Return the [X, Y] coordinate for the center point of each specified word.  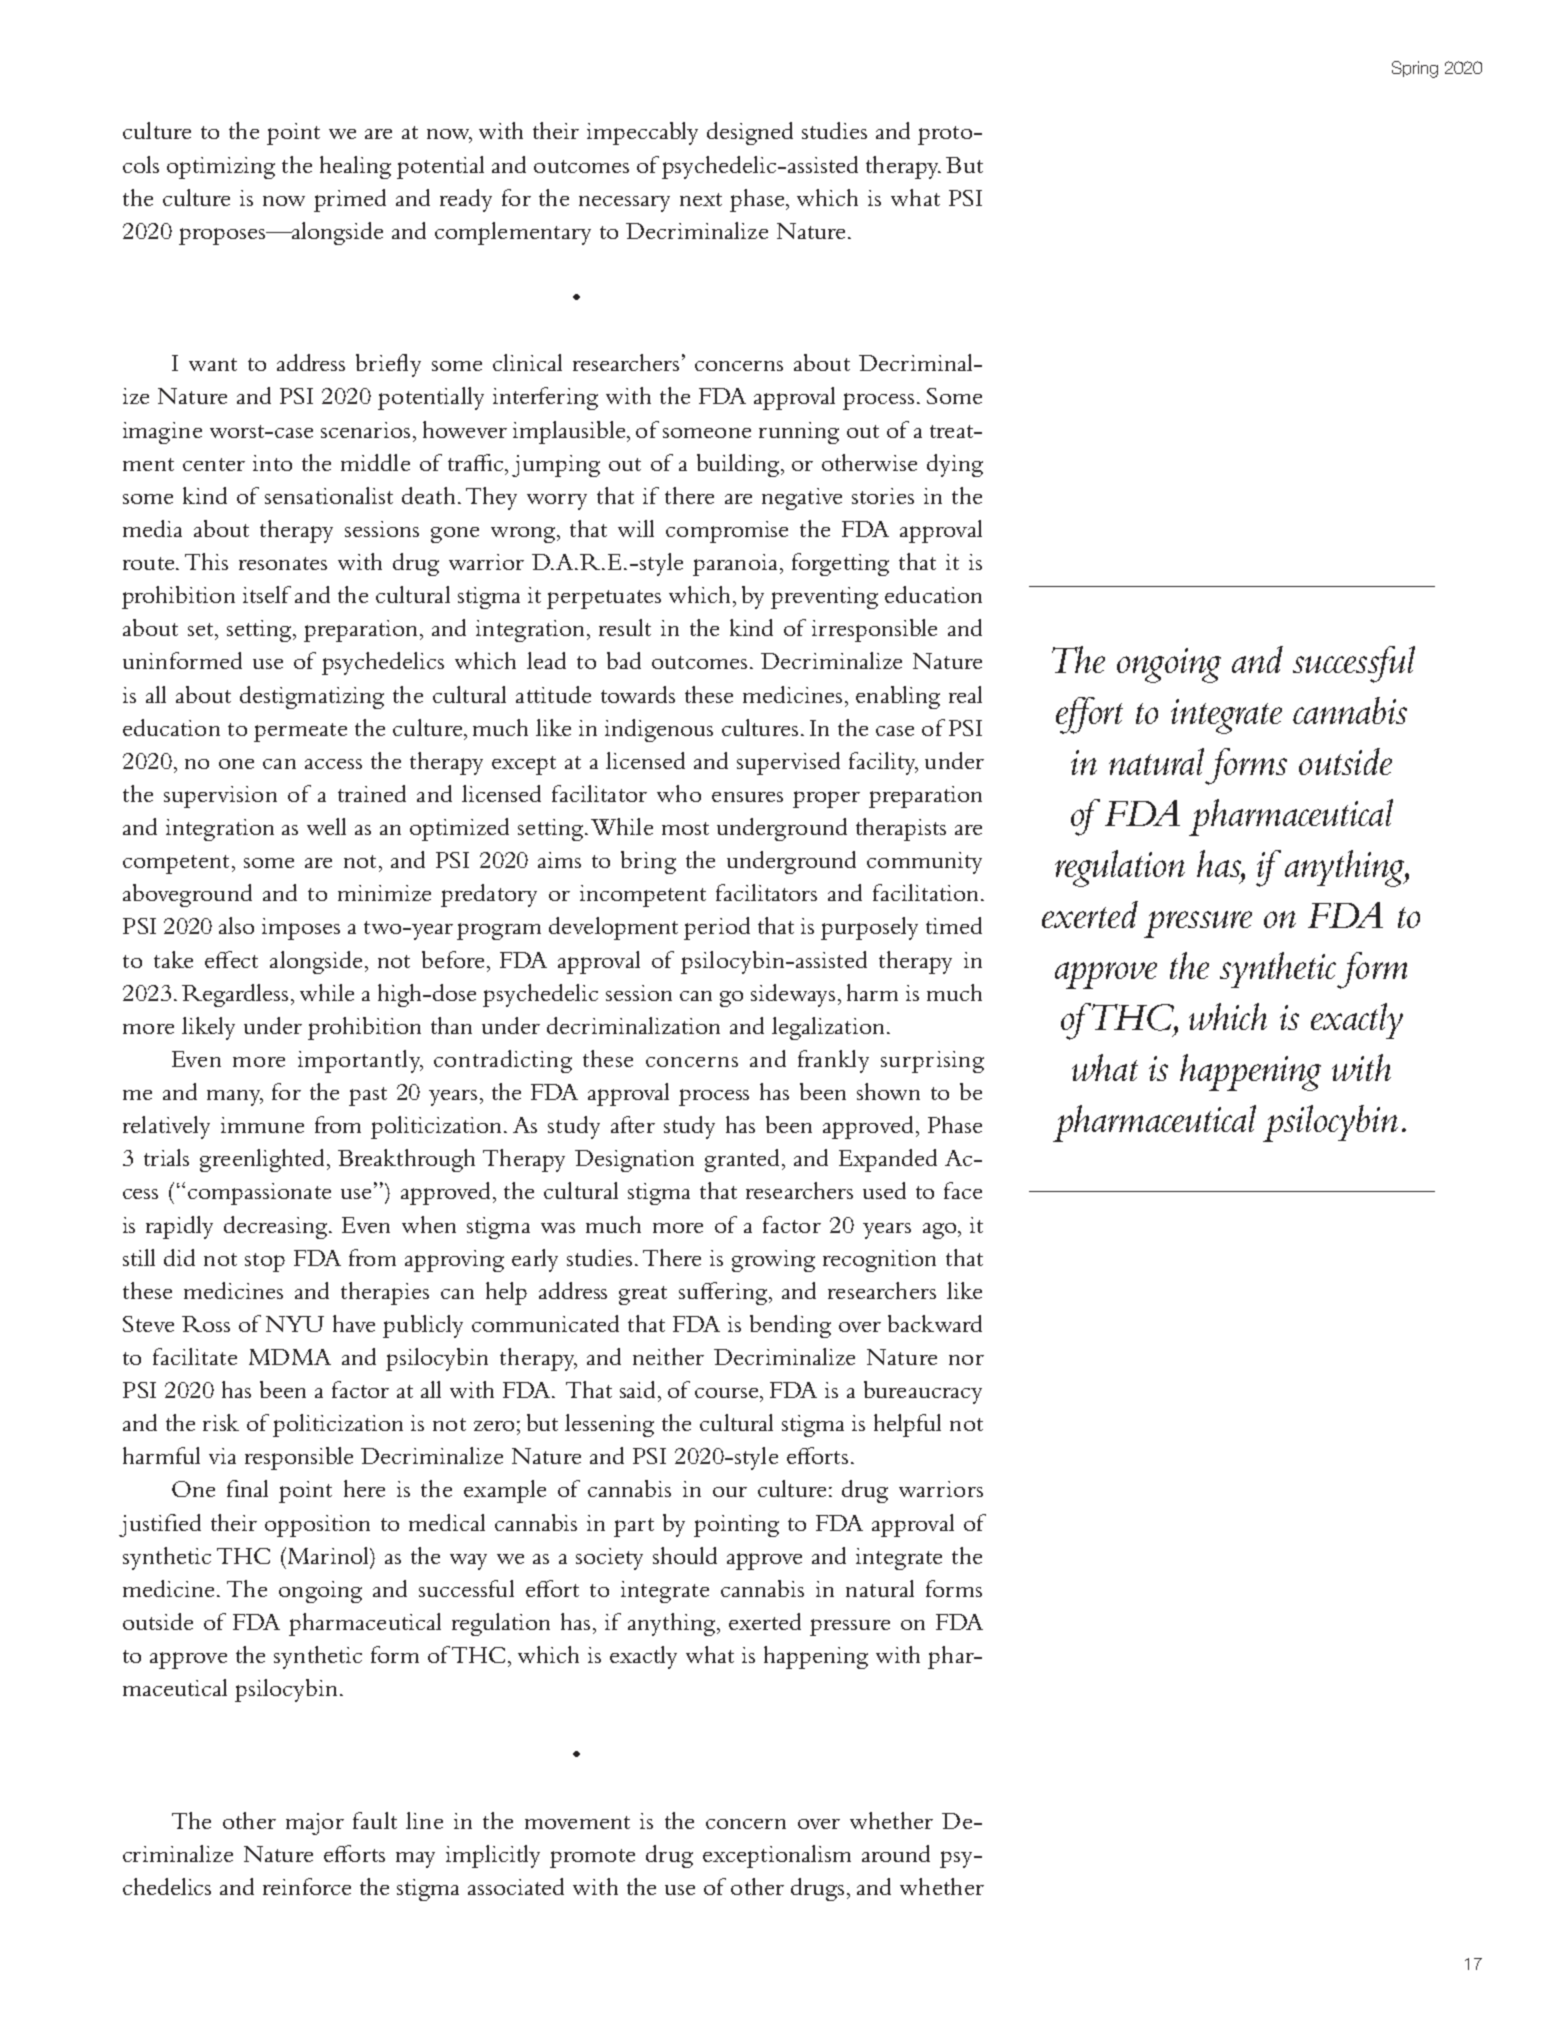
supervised [788, 763]
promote [592, 1858]
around [896, 1853]
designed [750, 133]
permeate [300, 732]
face [963, 1190]
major [315, 1824]
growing [773, 1261]
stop [265, 1262]
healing [355, 167]
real [965, 694]
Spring [1415, 69]
